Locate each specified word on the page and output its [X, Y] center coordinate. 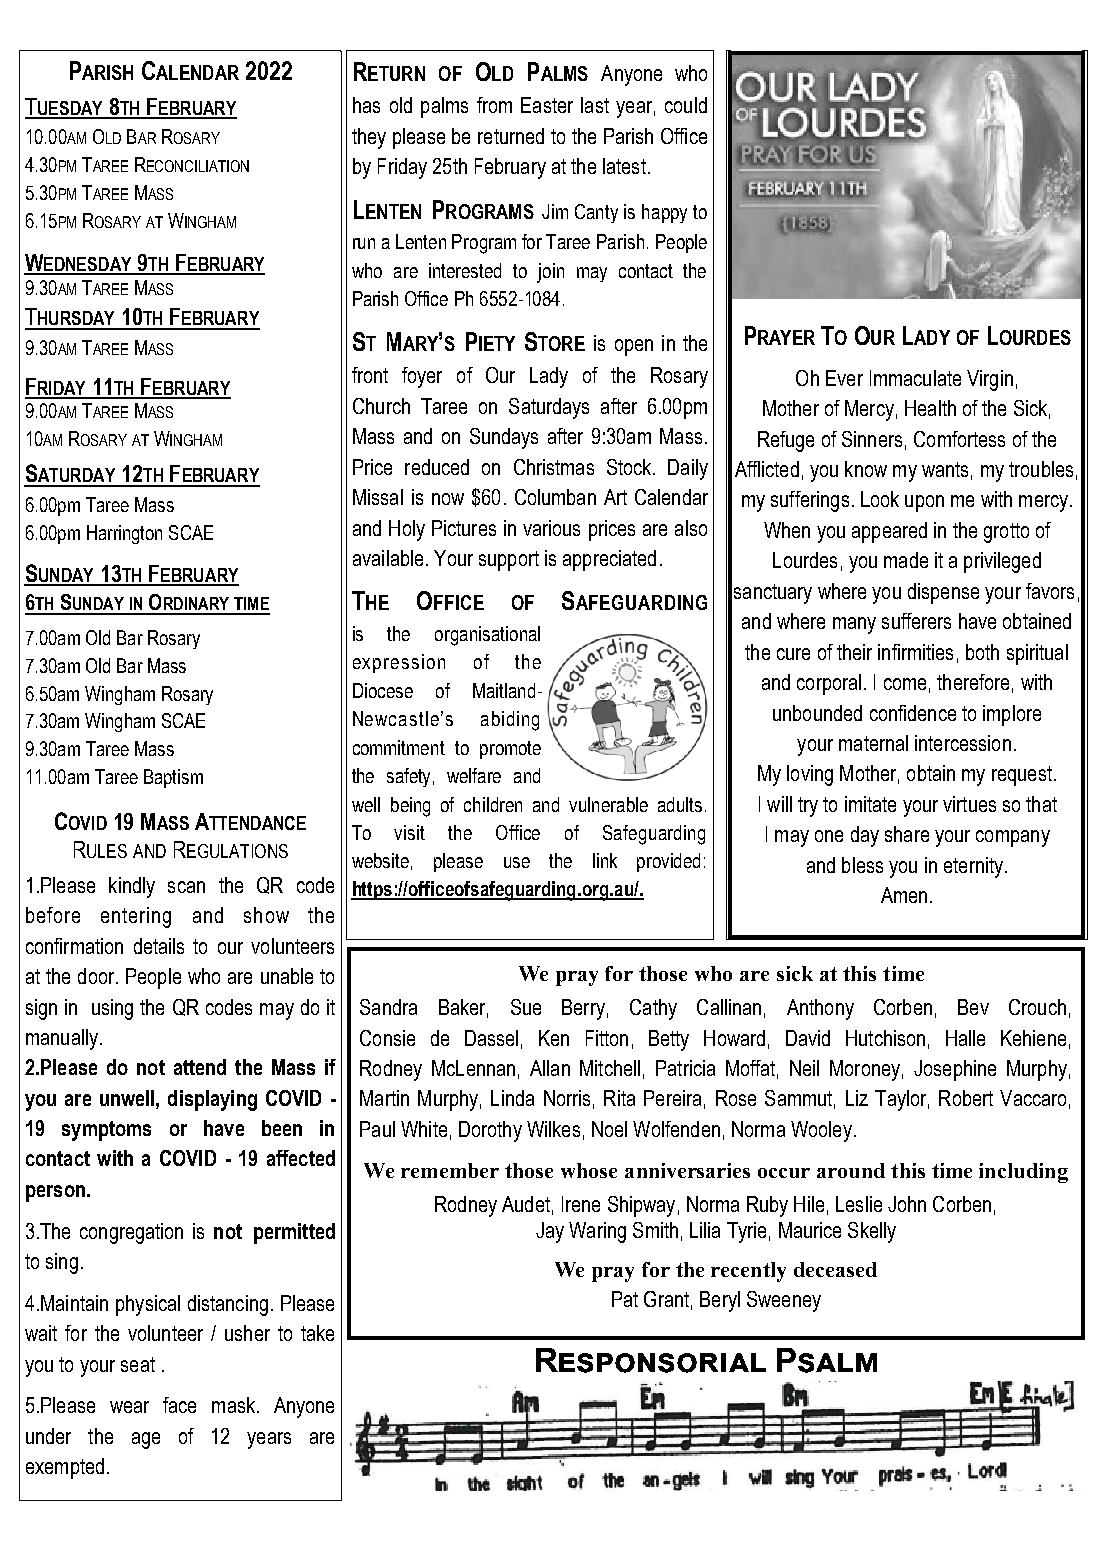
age [146, 1440]
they [369, 138]
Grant [666, 1299]
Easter [547, 105]
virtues [969, 804]
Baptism [173, 778]
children [493, 804]
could [686, 105]
